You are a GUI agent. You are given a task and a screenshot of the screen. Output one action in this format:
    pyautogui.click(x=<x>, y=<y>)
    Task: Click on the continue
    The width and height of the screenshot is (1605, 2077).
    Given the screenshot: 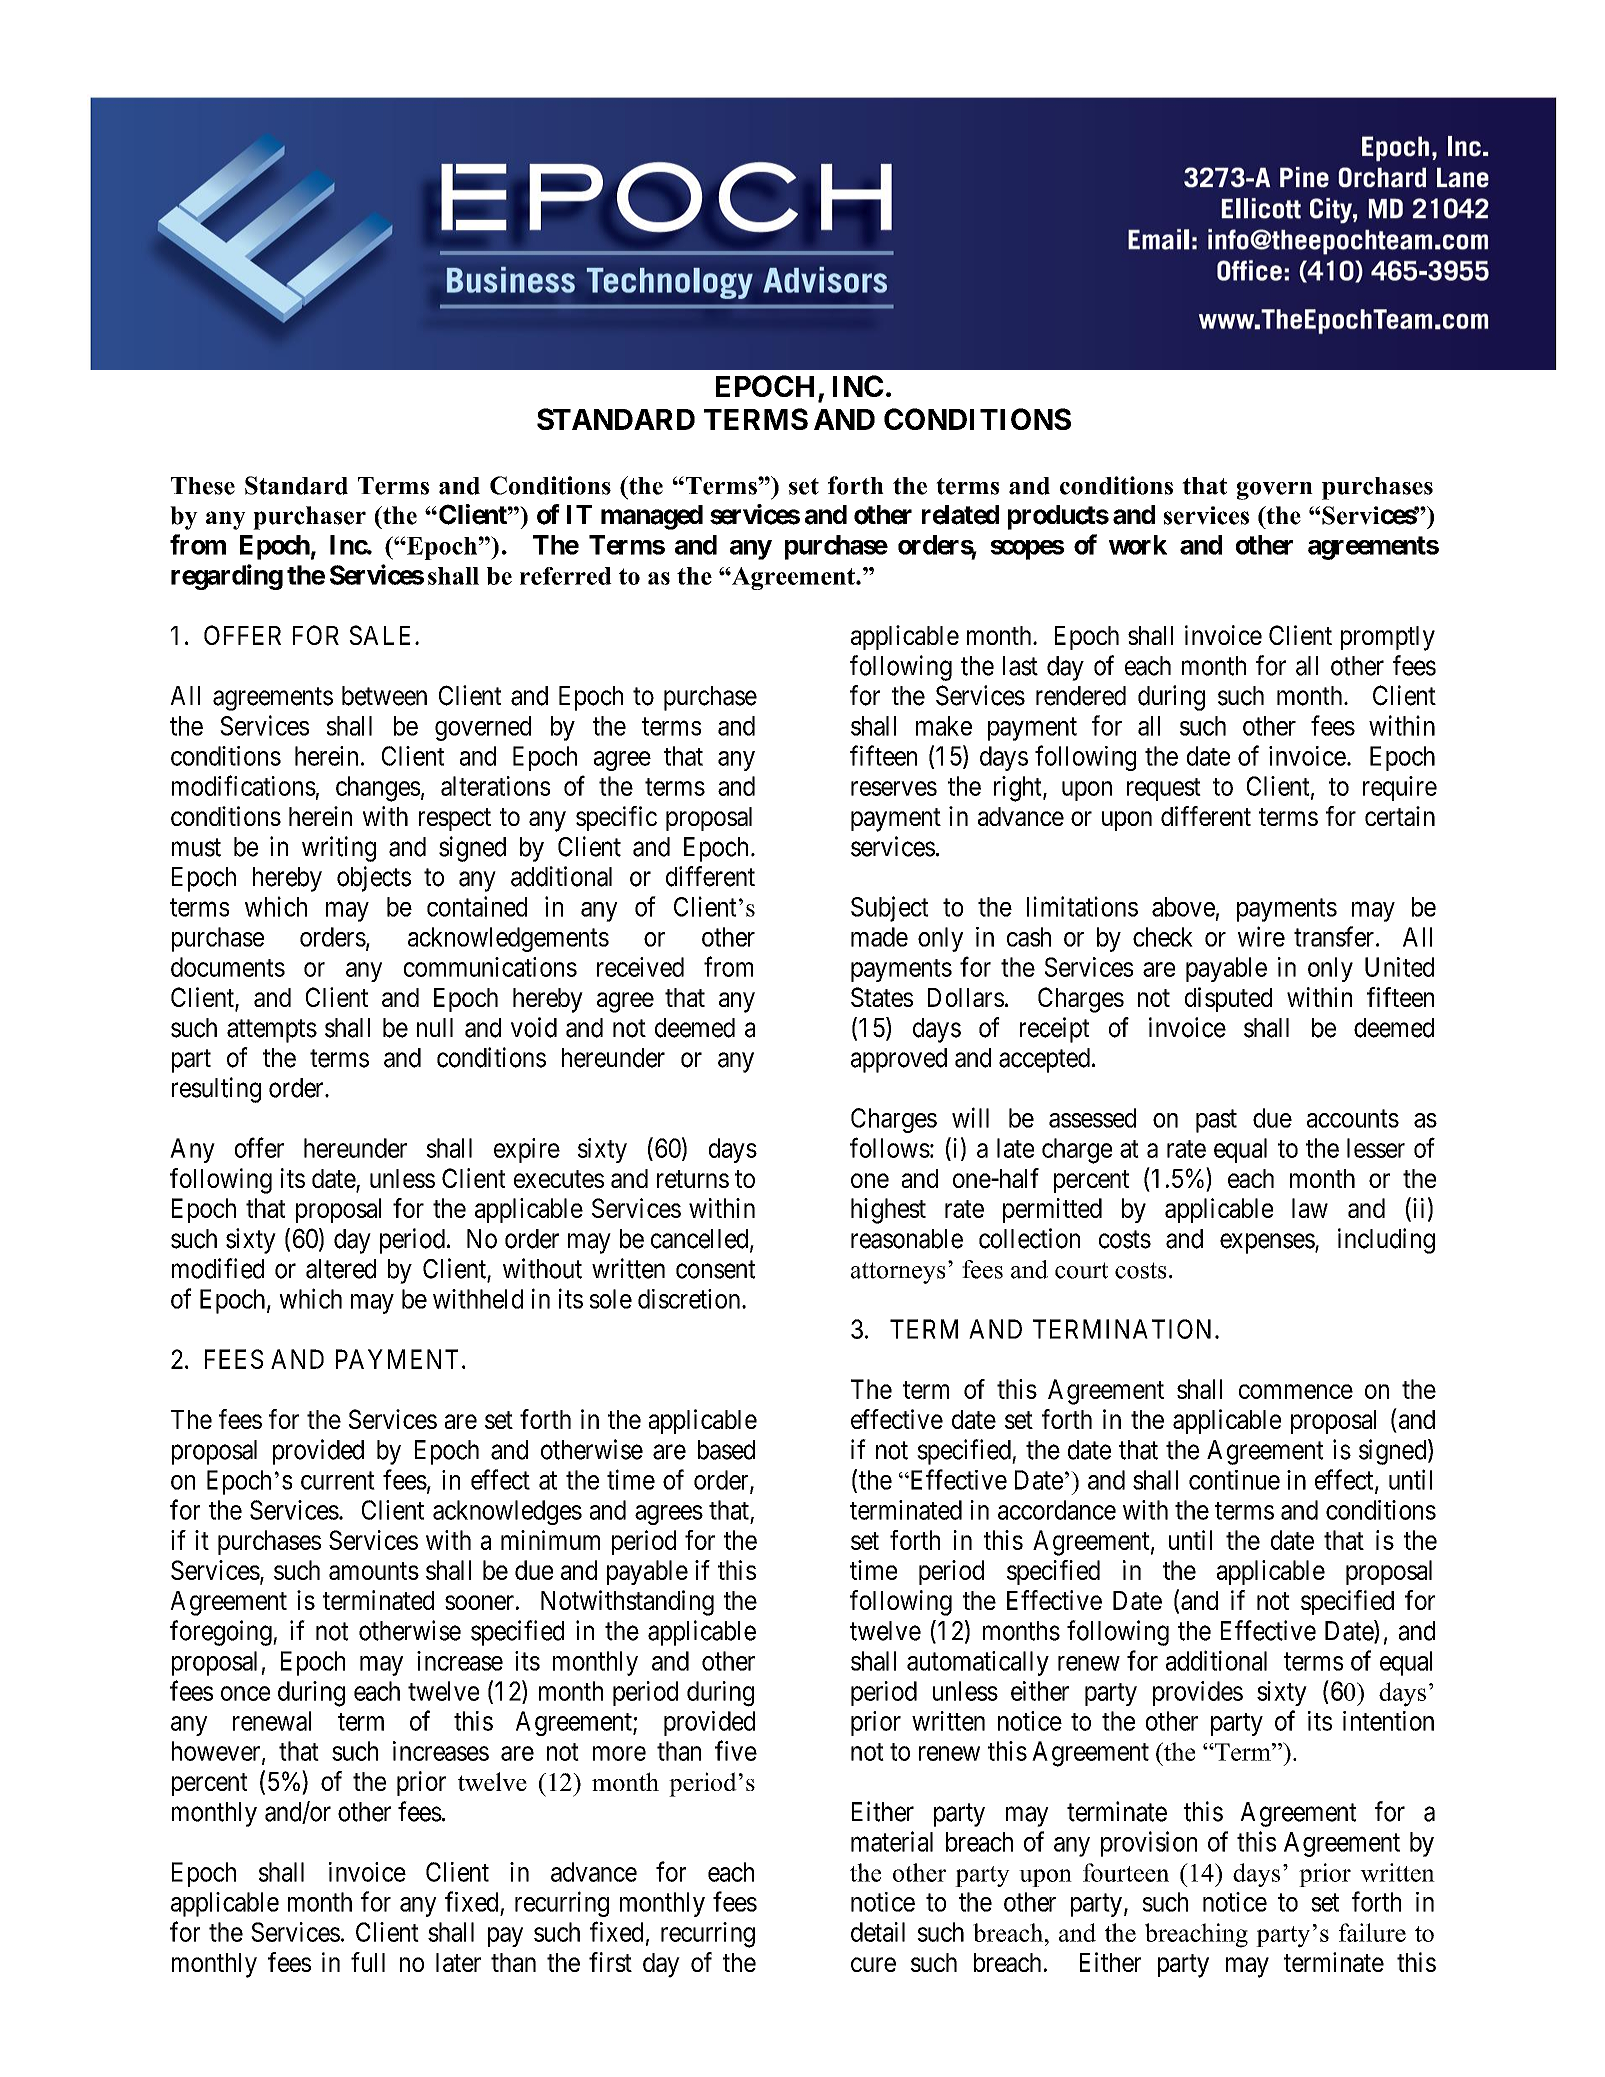 What is the action you would take?
    pyautogui.click(x=1234, y=1480)
